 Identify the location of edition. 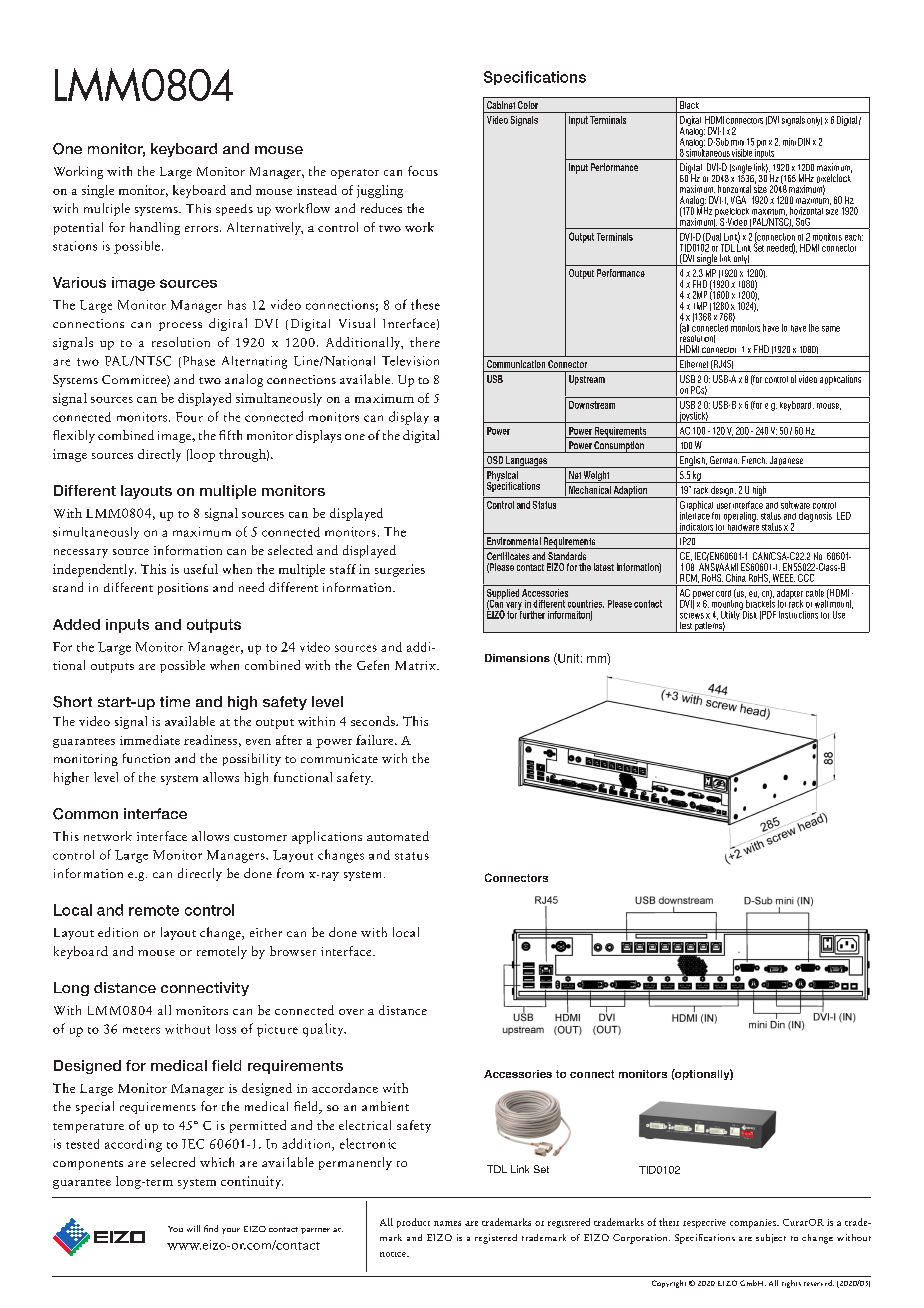
(118, 932).
